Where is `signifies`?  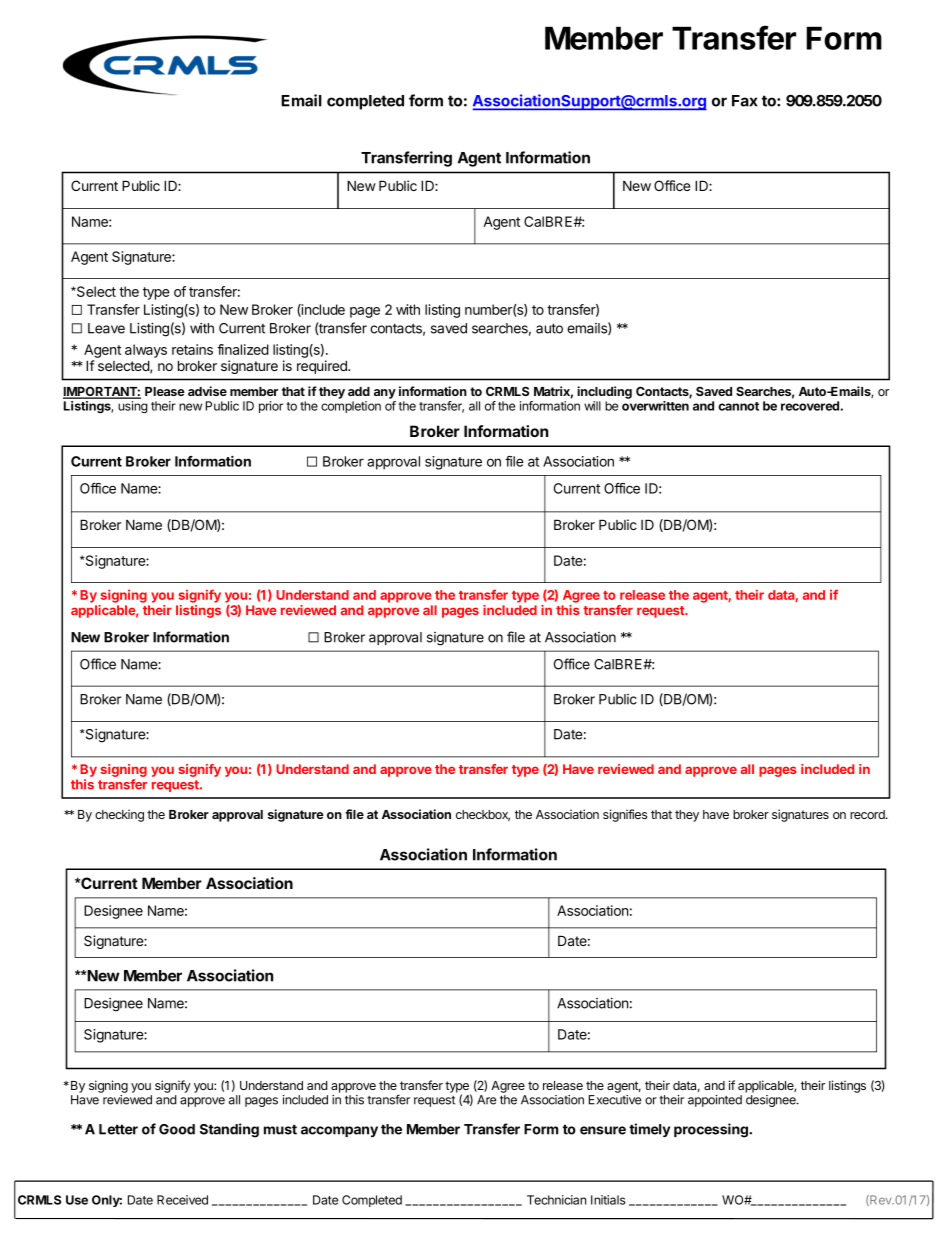
signifies is located at coordinates (625, 815).
